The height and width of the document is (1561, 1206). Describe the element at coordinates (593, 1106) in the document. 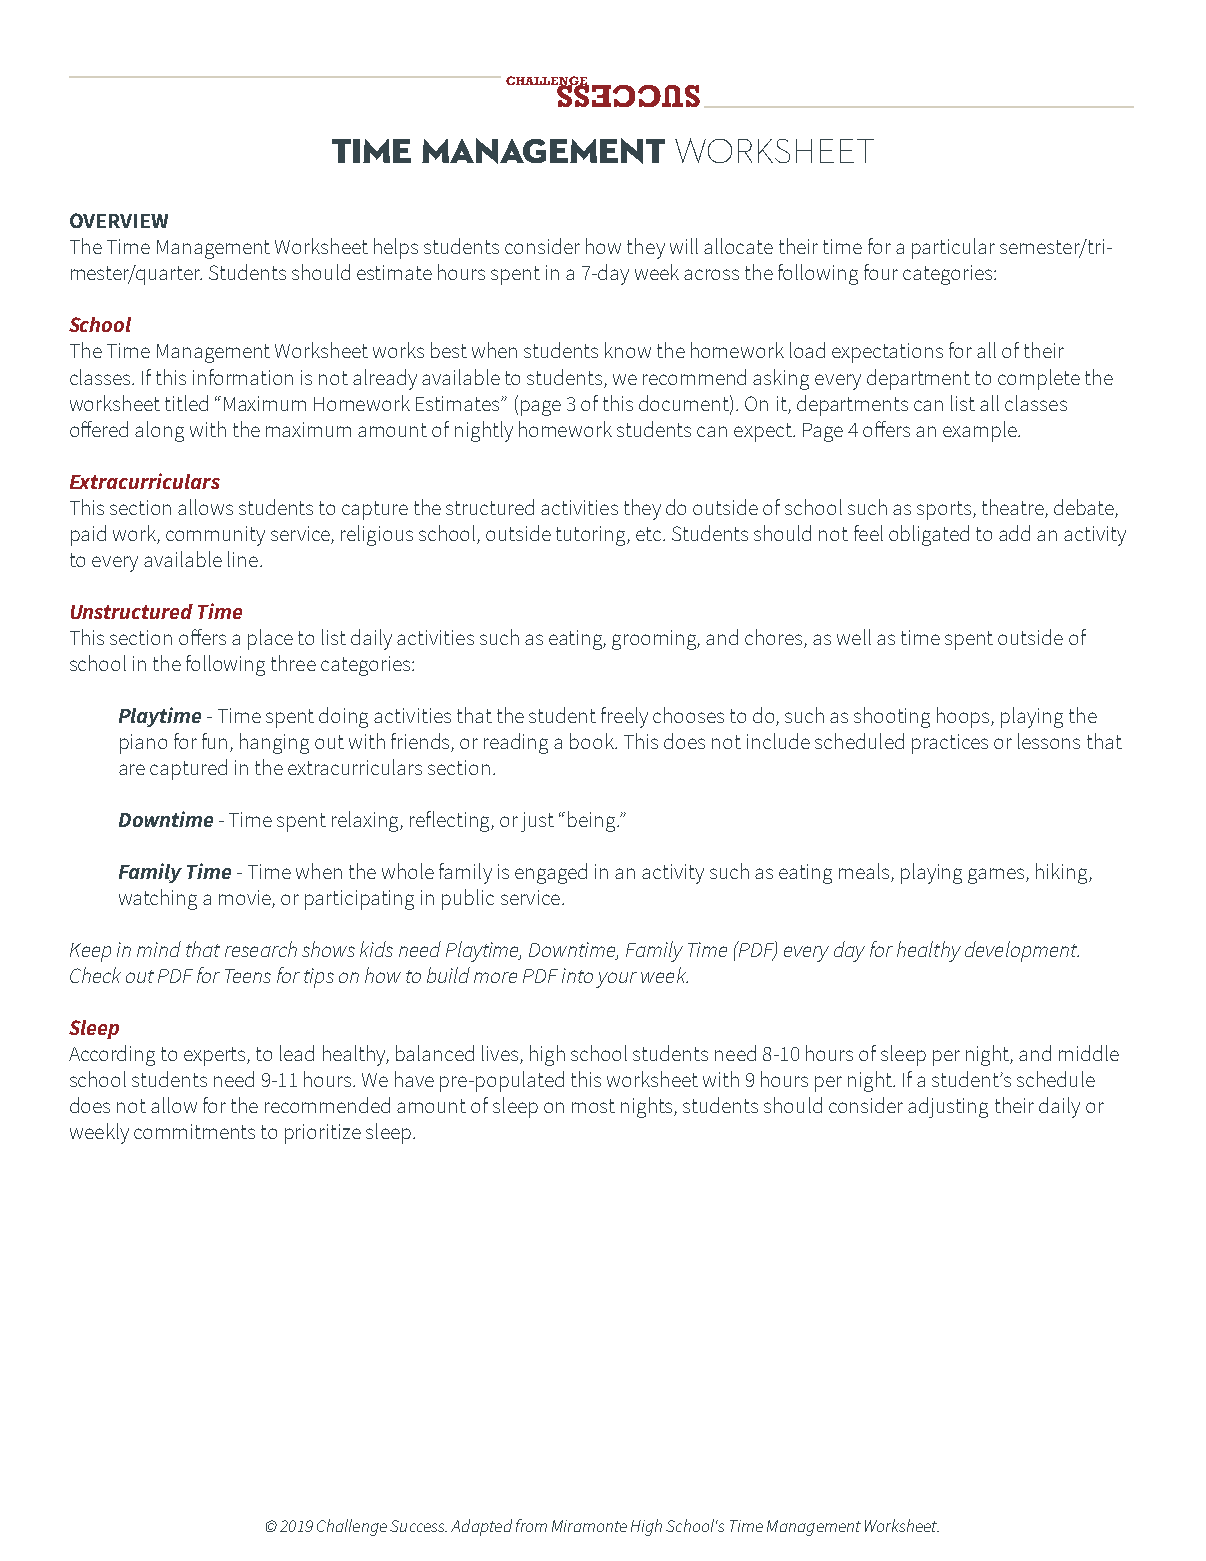

I see `most` at that location.
